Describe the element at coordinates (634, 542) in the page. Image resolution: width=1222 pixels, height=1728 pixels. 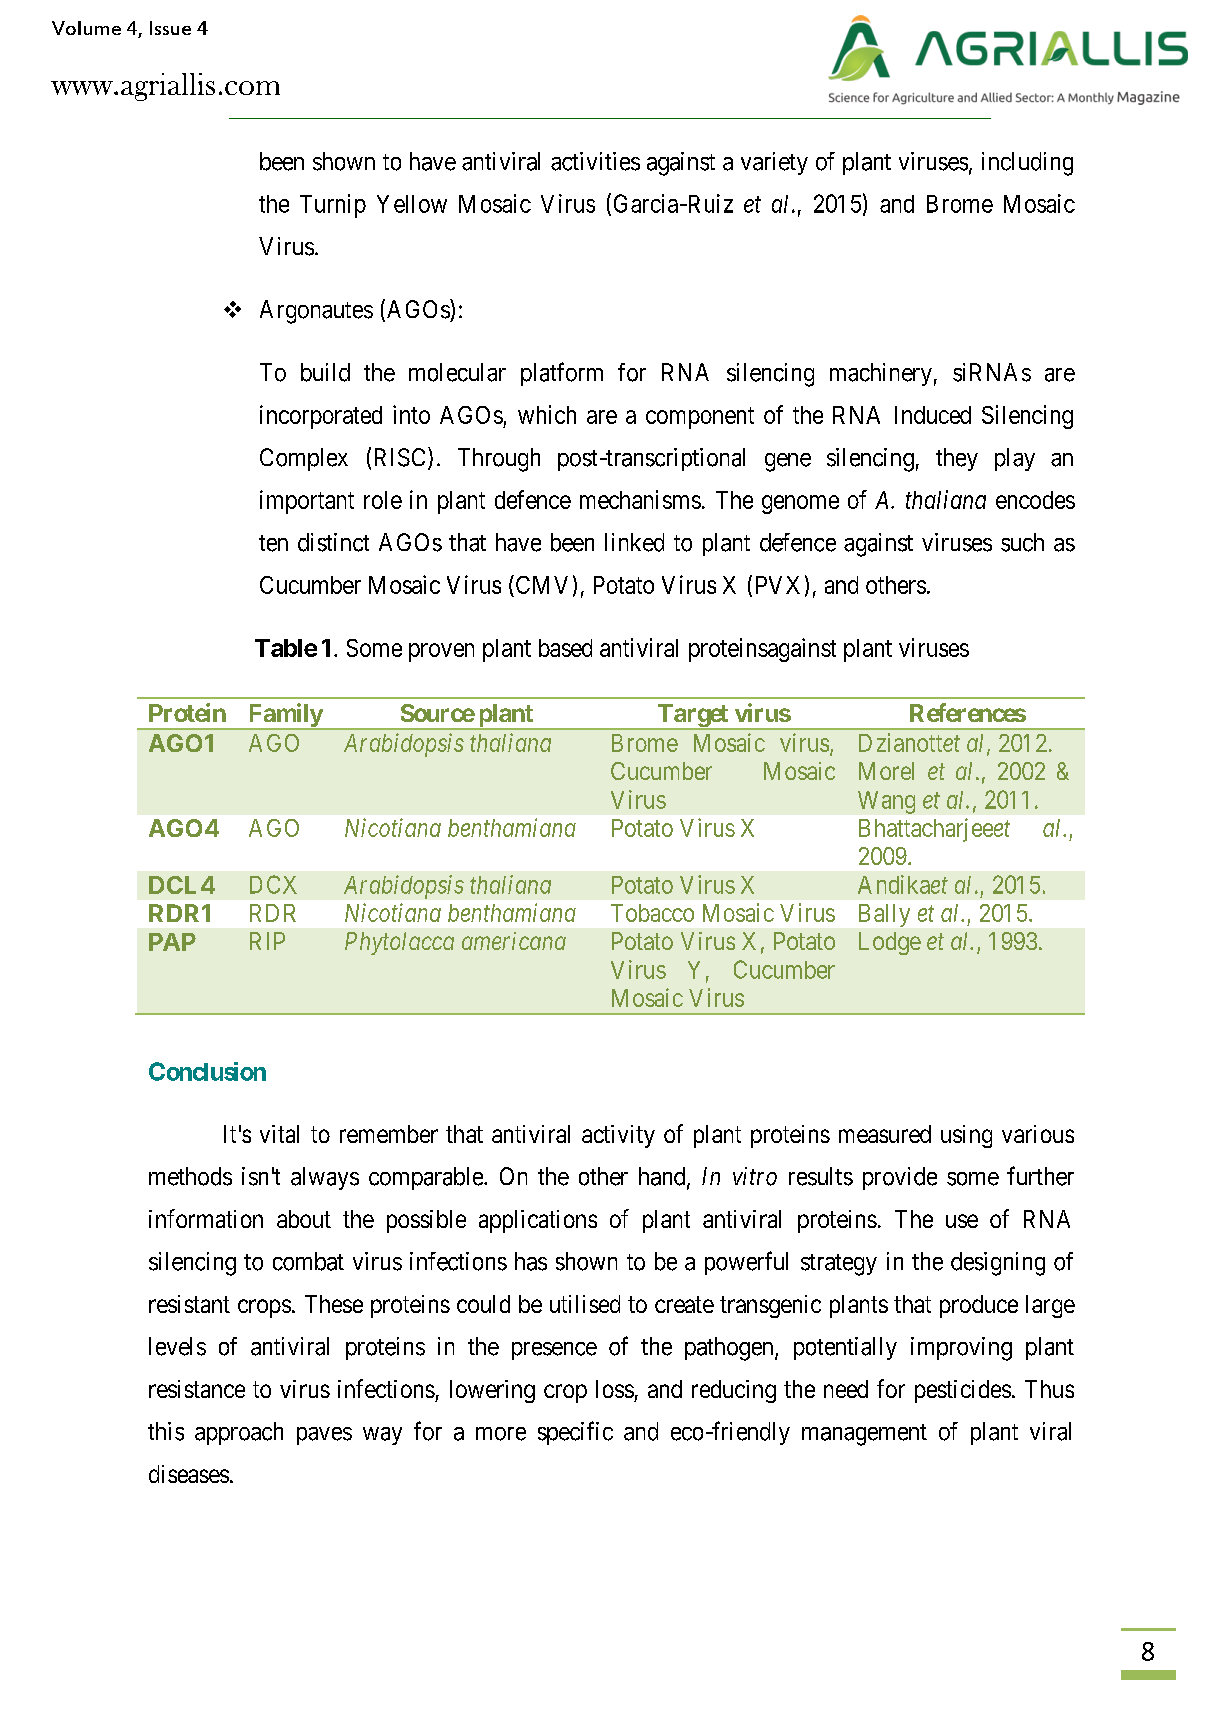
I see `linked` at that location.
